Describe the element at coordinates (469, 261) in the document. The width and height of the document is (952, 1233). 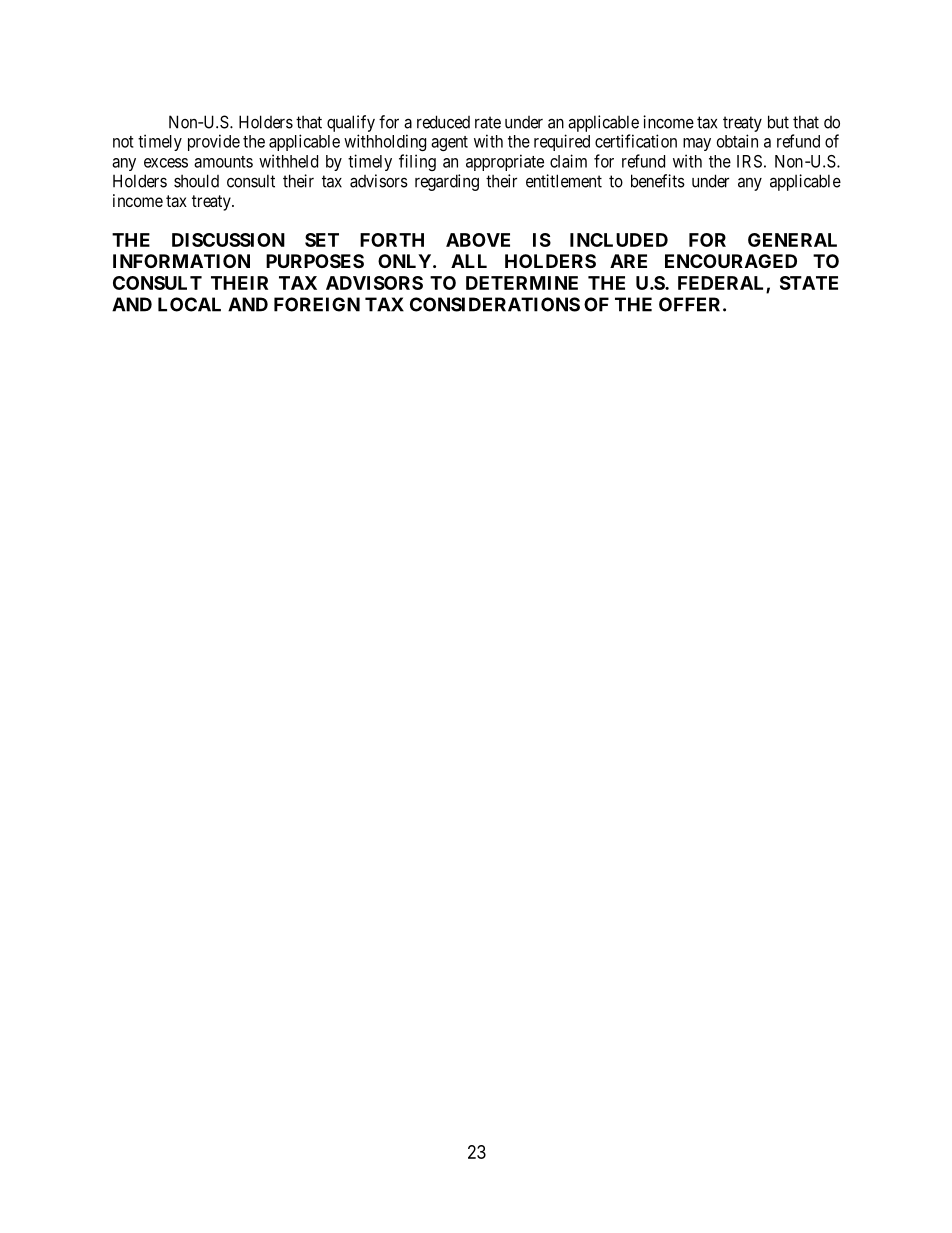
I see `ALL` at that location.
